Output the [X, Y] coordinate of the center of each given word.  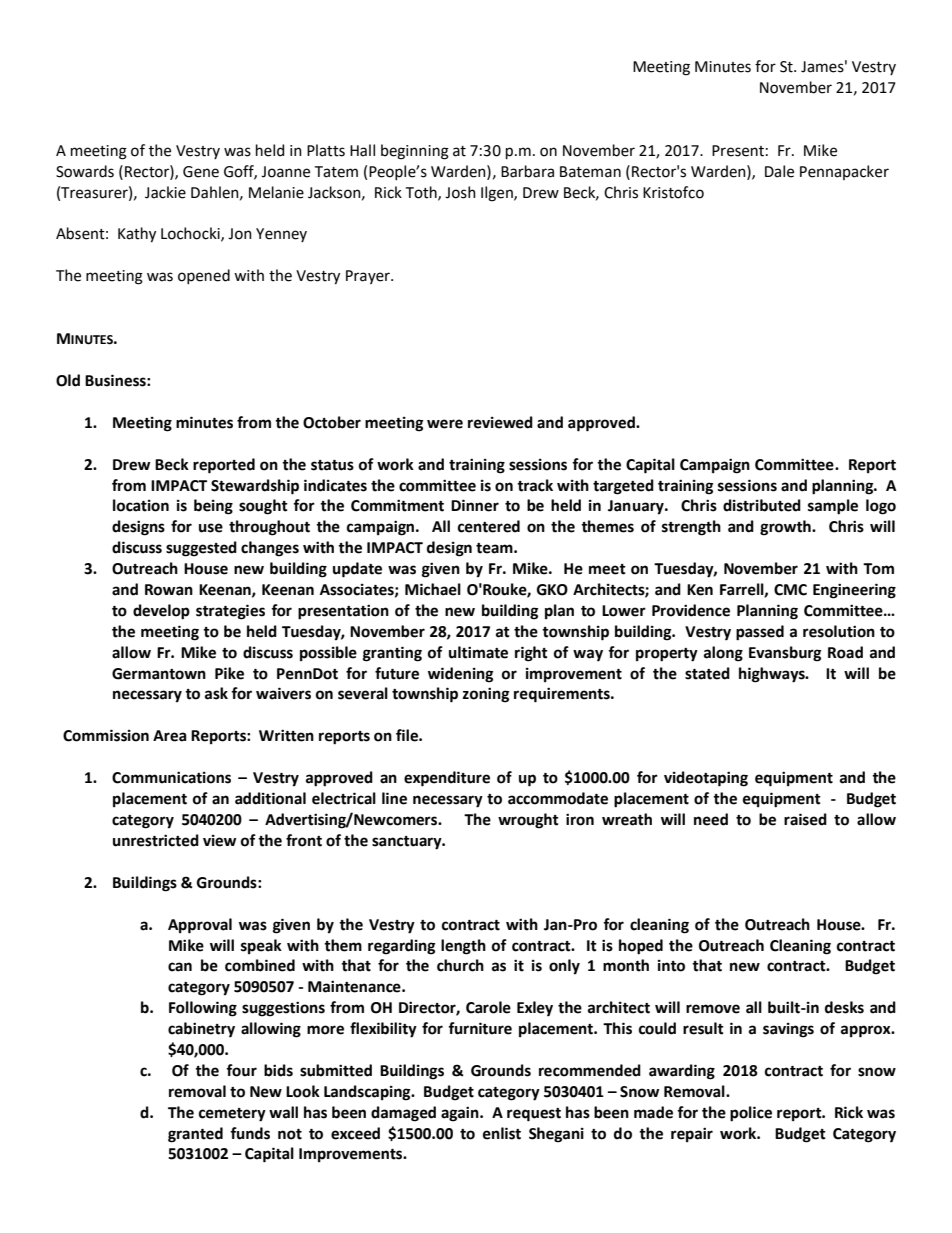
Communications [171, 777]
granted [195, 1135]
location [141, 505]
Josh [460, 192]
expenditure [447, 779]
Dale [779, 171]
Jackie [165, 192]
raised [805, 819]
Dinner [475, 505]
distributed [762, 505]
